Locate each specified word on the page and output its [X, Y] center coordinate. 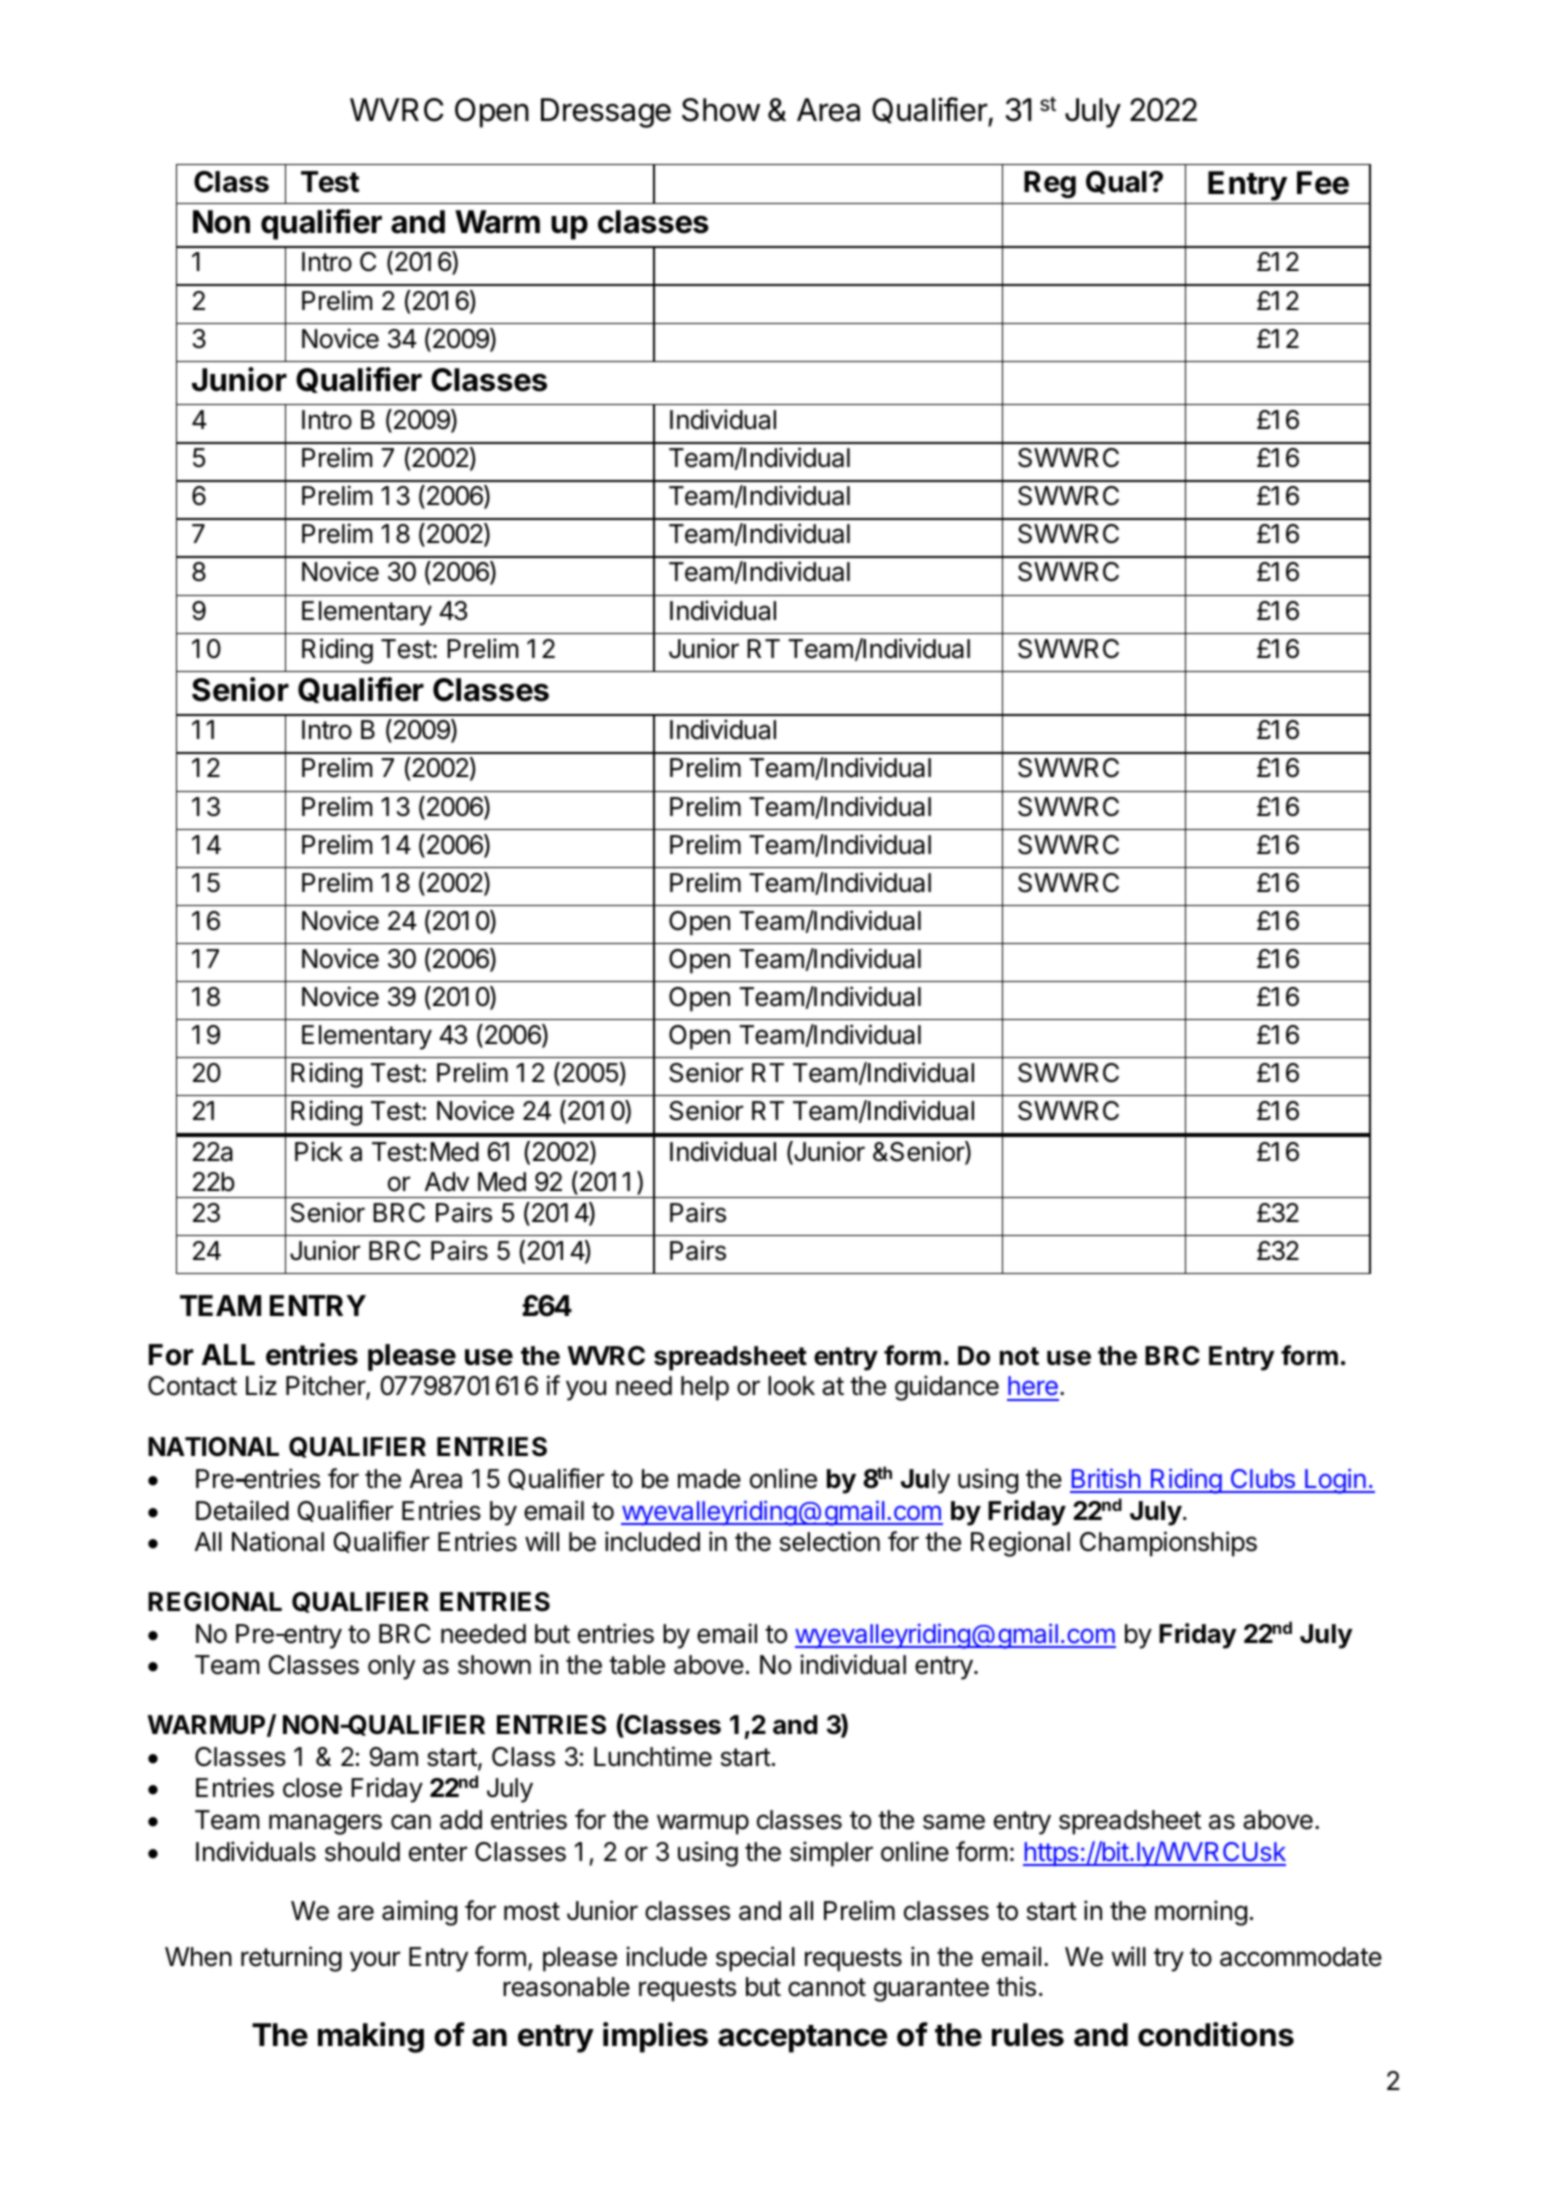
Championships [1168, 1544]
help [705, 1388]
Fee [1323, 183]
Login [1335, 1481]
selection [830, 1541]
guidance [947, 1388]
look [791, 1386]
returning [291, 1959]
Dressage [606, 113]
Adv [447, 1182]
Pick [319, 1151]
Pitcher [326, 1387]
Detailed [242, 1510]
